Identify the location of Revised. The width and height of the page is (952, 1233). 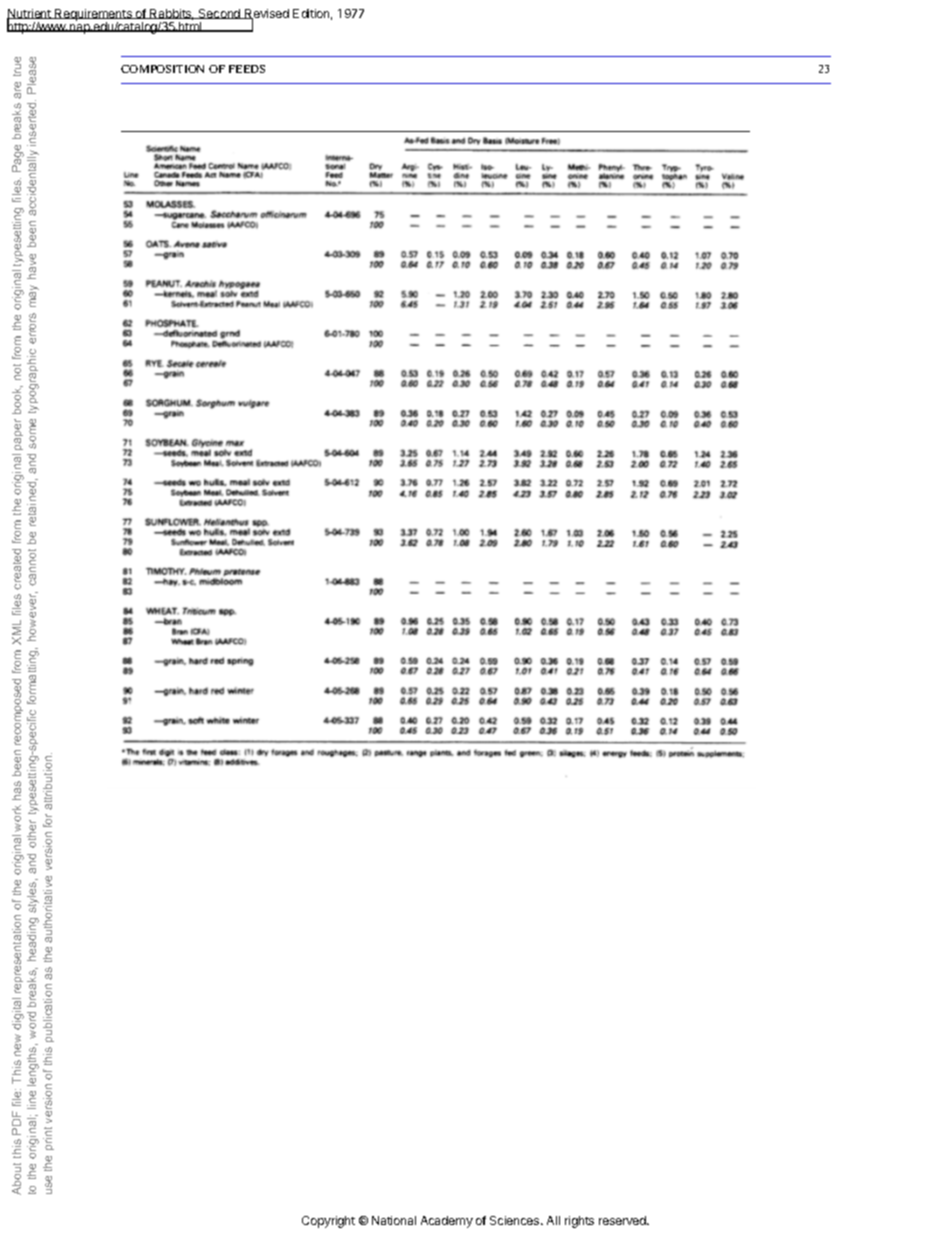
(266, 15).
